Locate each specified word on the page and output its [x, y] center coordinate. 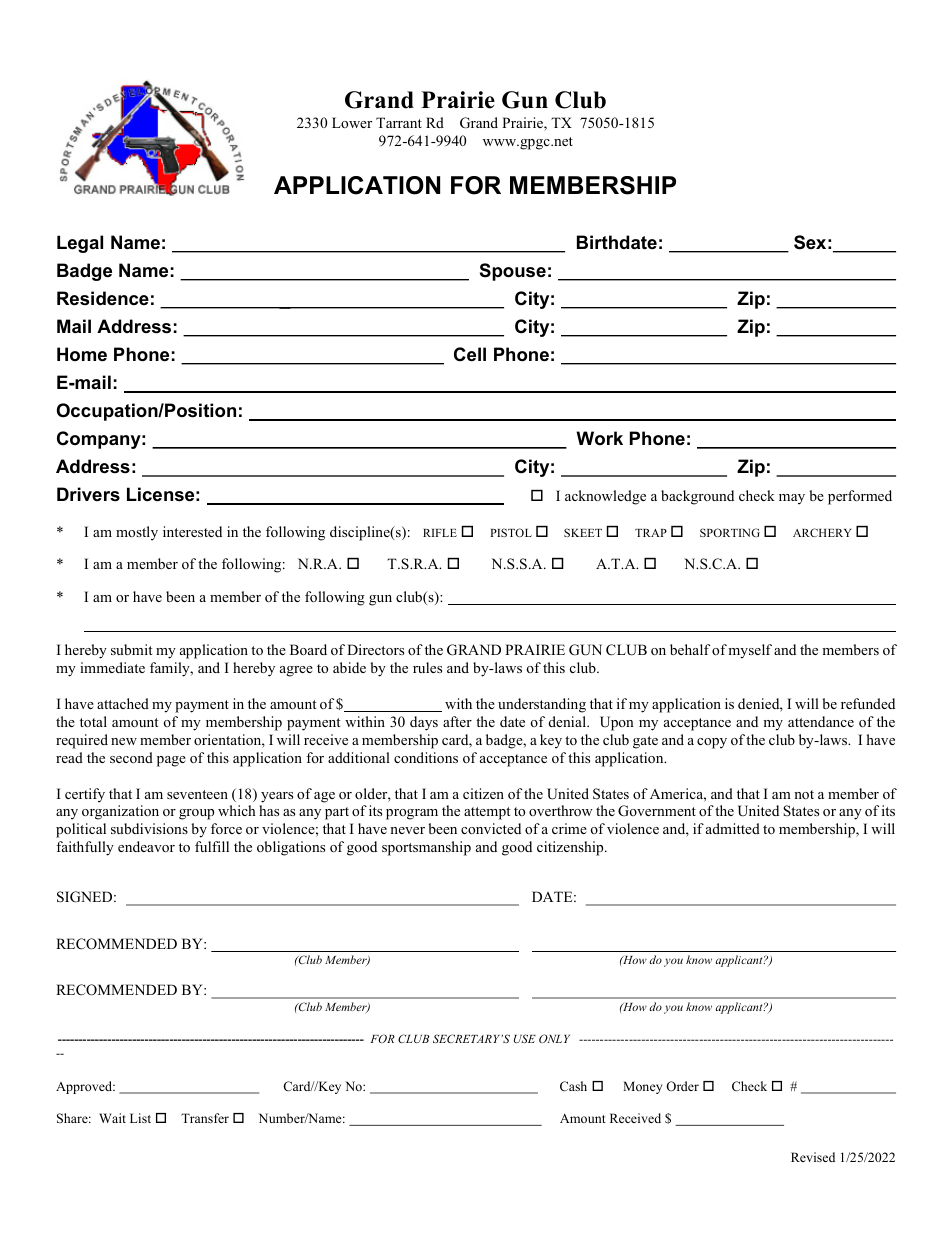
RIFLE [440, 533]
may [792, 499]
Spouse [513, 272]
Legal [80, 244]
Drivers [88, 494]
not [804, 794]
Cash [573, 1086]
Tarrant [399, 122]
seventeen [197, 794]
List [140, 1118]
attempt [487, 813]
